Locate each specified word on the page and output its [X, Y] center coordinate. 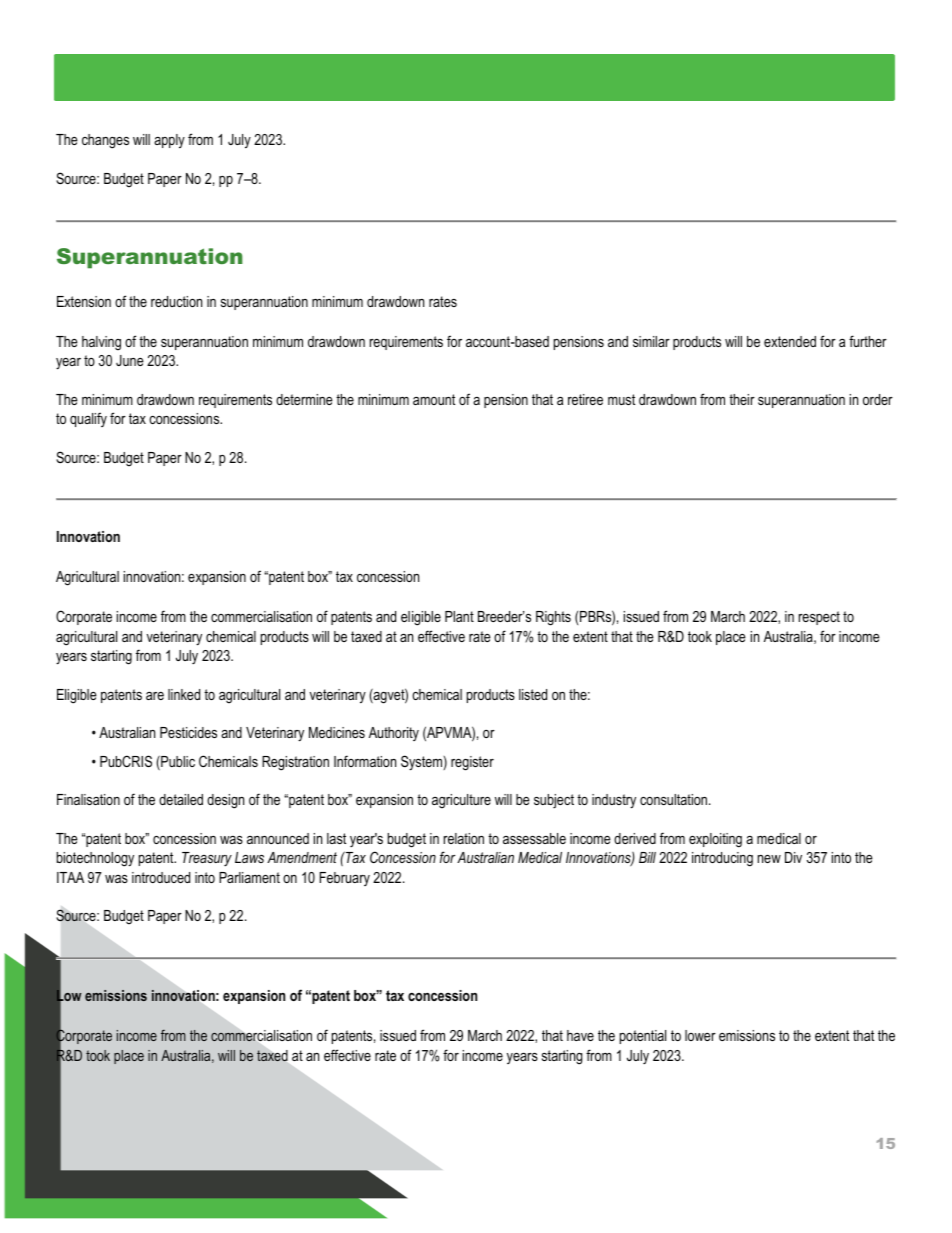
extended [790, 341]
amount [434, 399]
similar [651, 341]
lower [700, 1035]
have [580, 1035]
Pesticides [188, 732]
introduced [161, 877]
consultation [675, 799]
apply [169, 141]
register [472, 763]
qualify [88, 419]
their [742, 399]
